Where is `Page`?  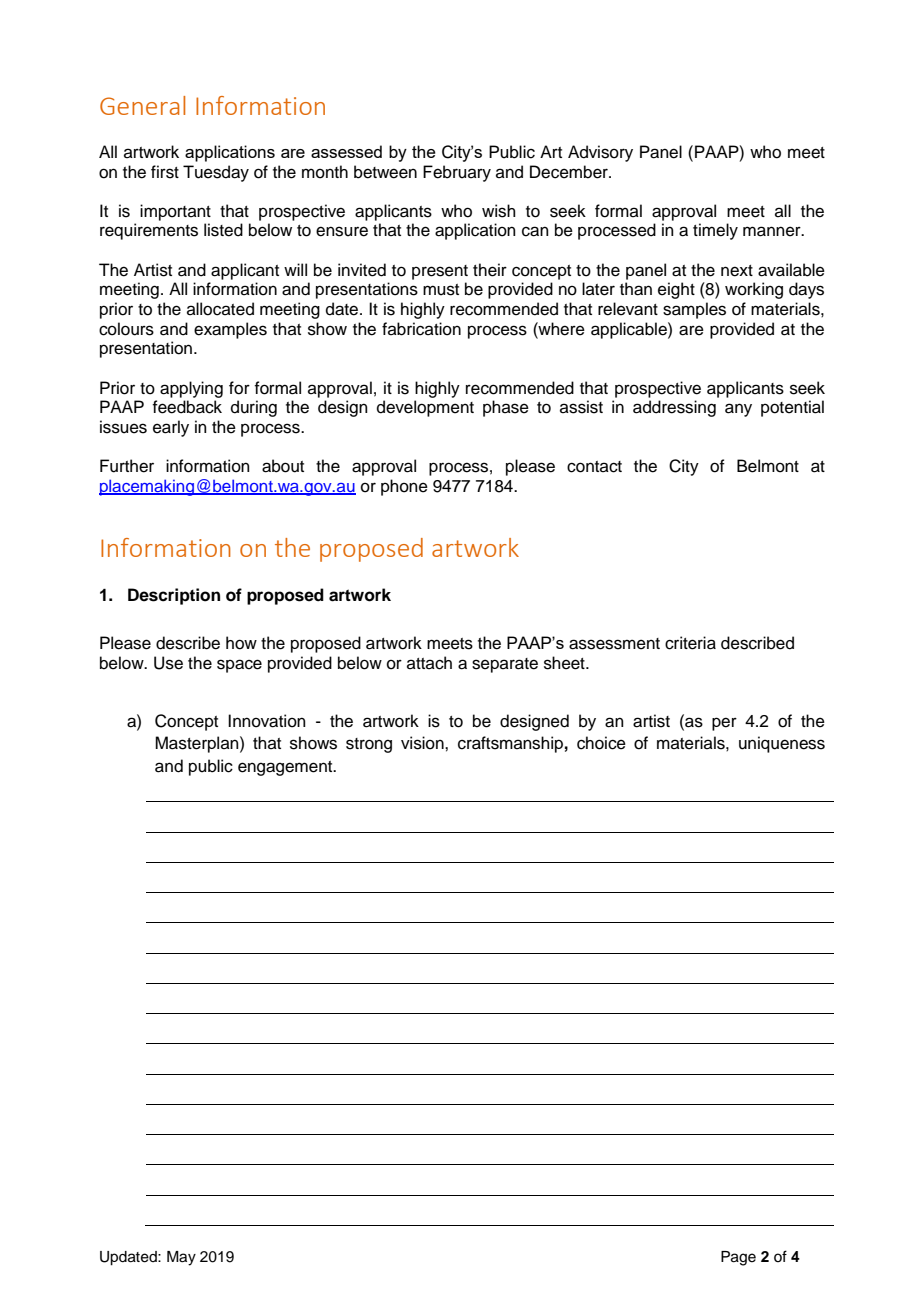 Page is located at coordinates (738, 1258).
